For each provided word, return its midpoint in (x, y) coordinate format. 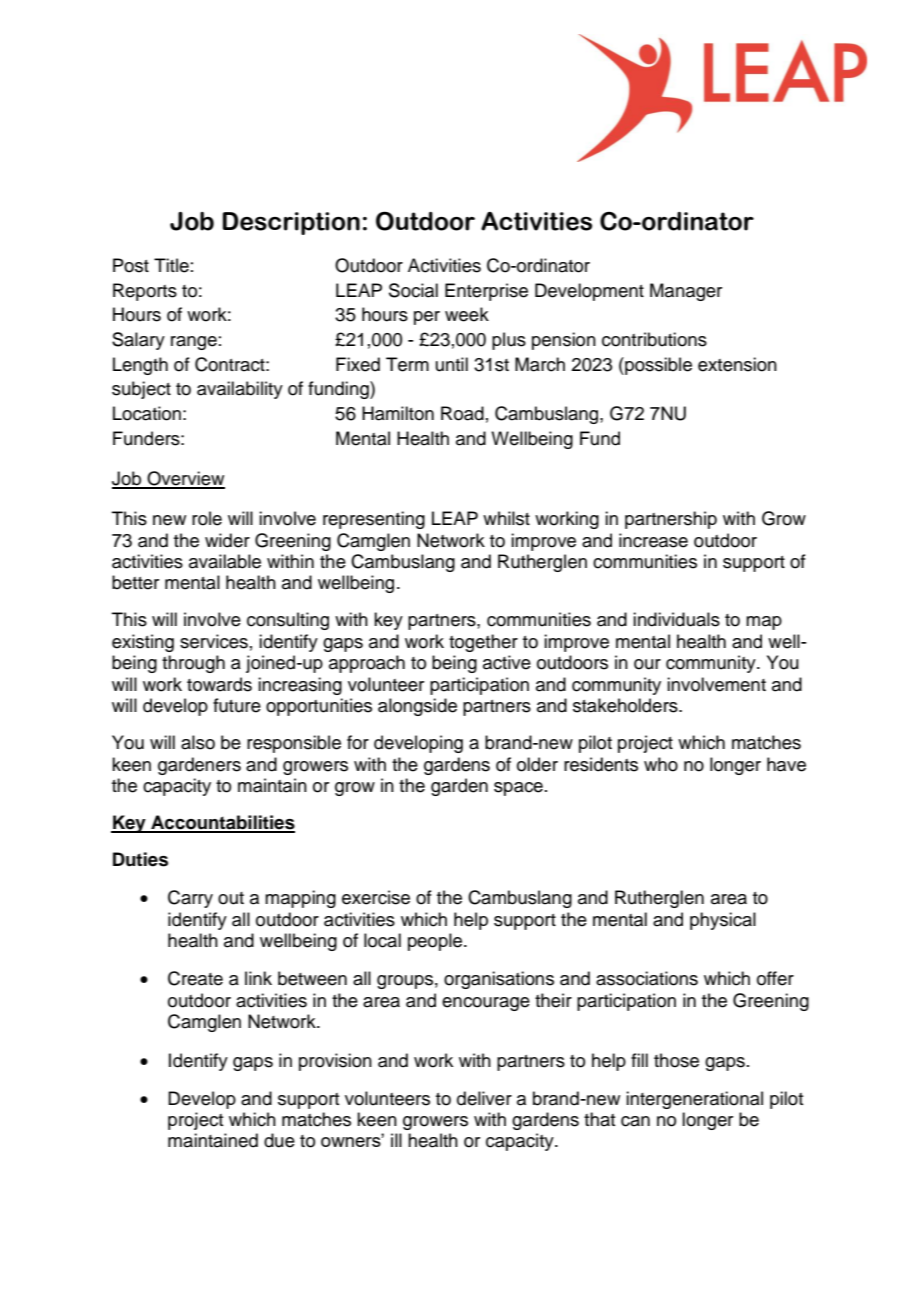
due (279, 1140)
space (518, 789)
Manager (686, 292)
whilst (506, 518)
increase (653, 540)
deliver (484, 1098)
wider (227, 540)
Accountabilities (222, 823)
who (661, 764)
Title (171, 265)
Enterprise (486, 292)
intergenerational (694, 1100)
